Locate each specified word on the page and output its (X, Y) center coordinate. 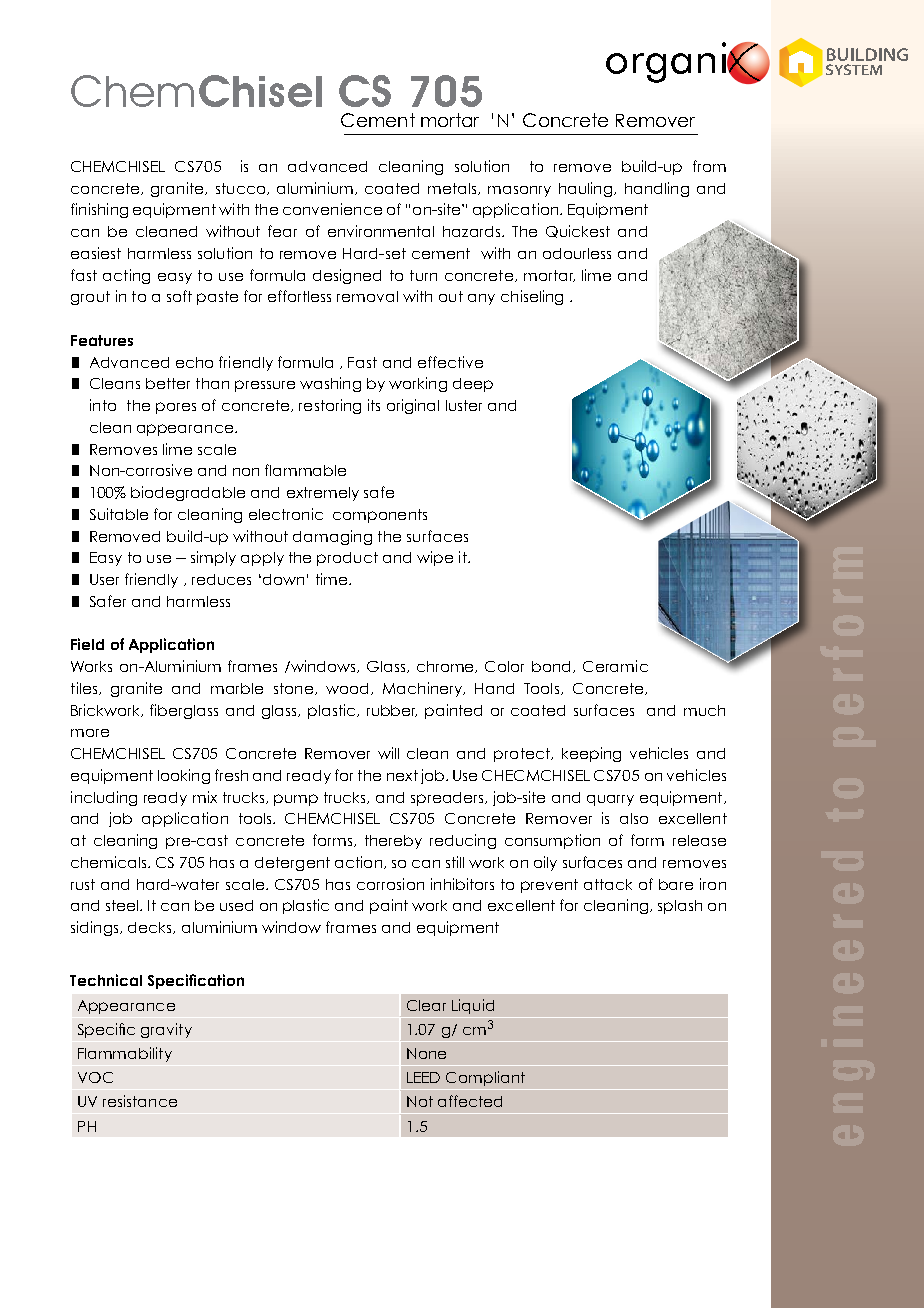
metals (453, 189)
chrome (447, 667)
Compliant (485, 1078)
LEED (423, 1077)
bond (553, 667)
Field (87, 644)
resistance (140, 1101)
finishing (99, 210)
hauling (587, 189)
